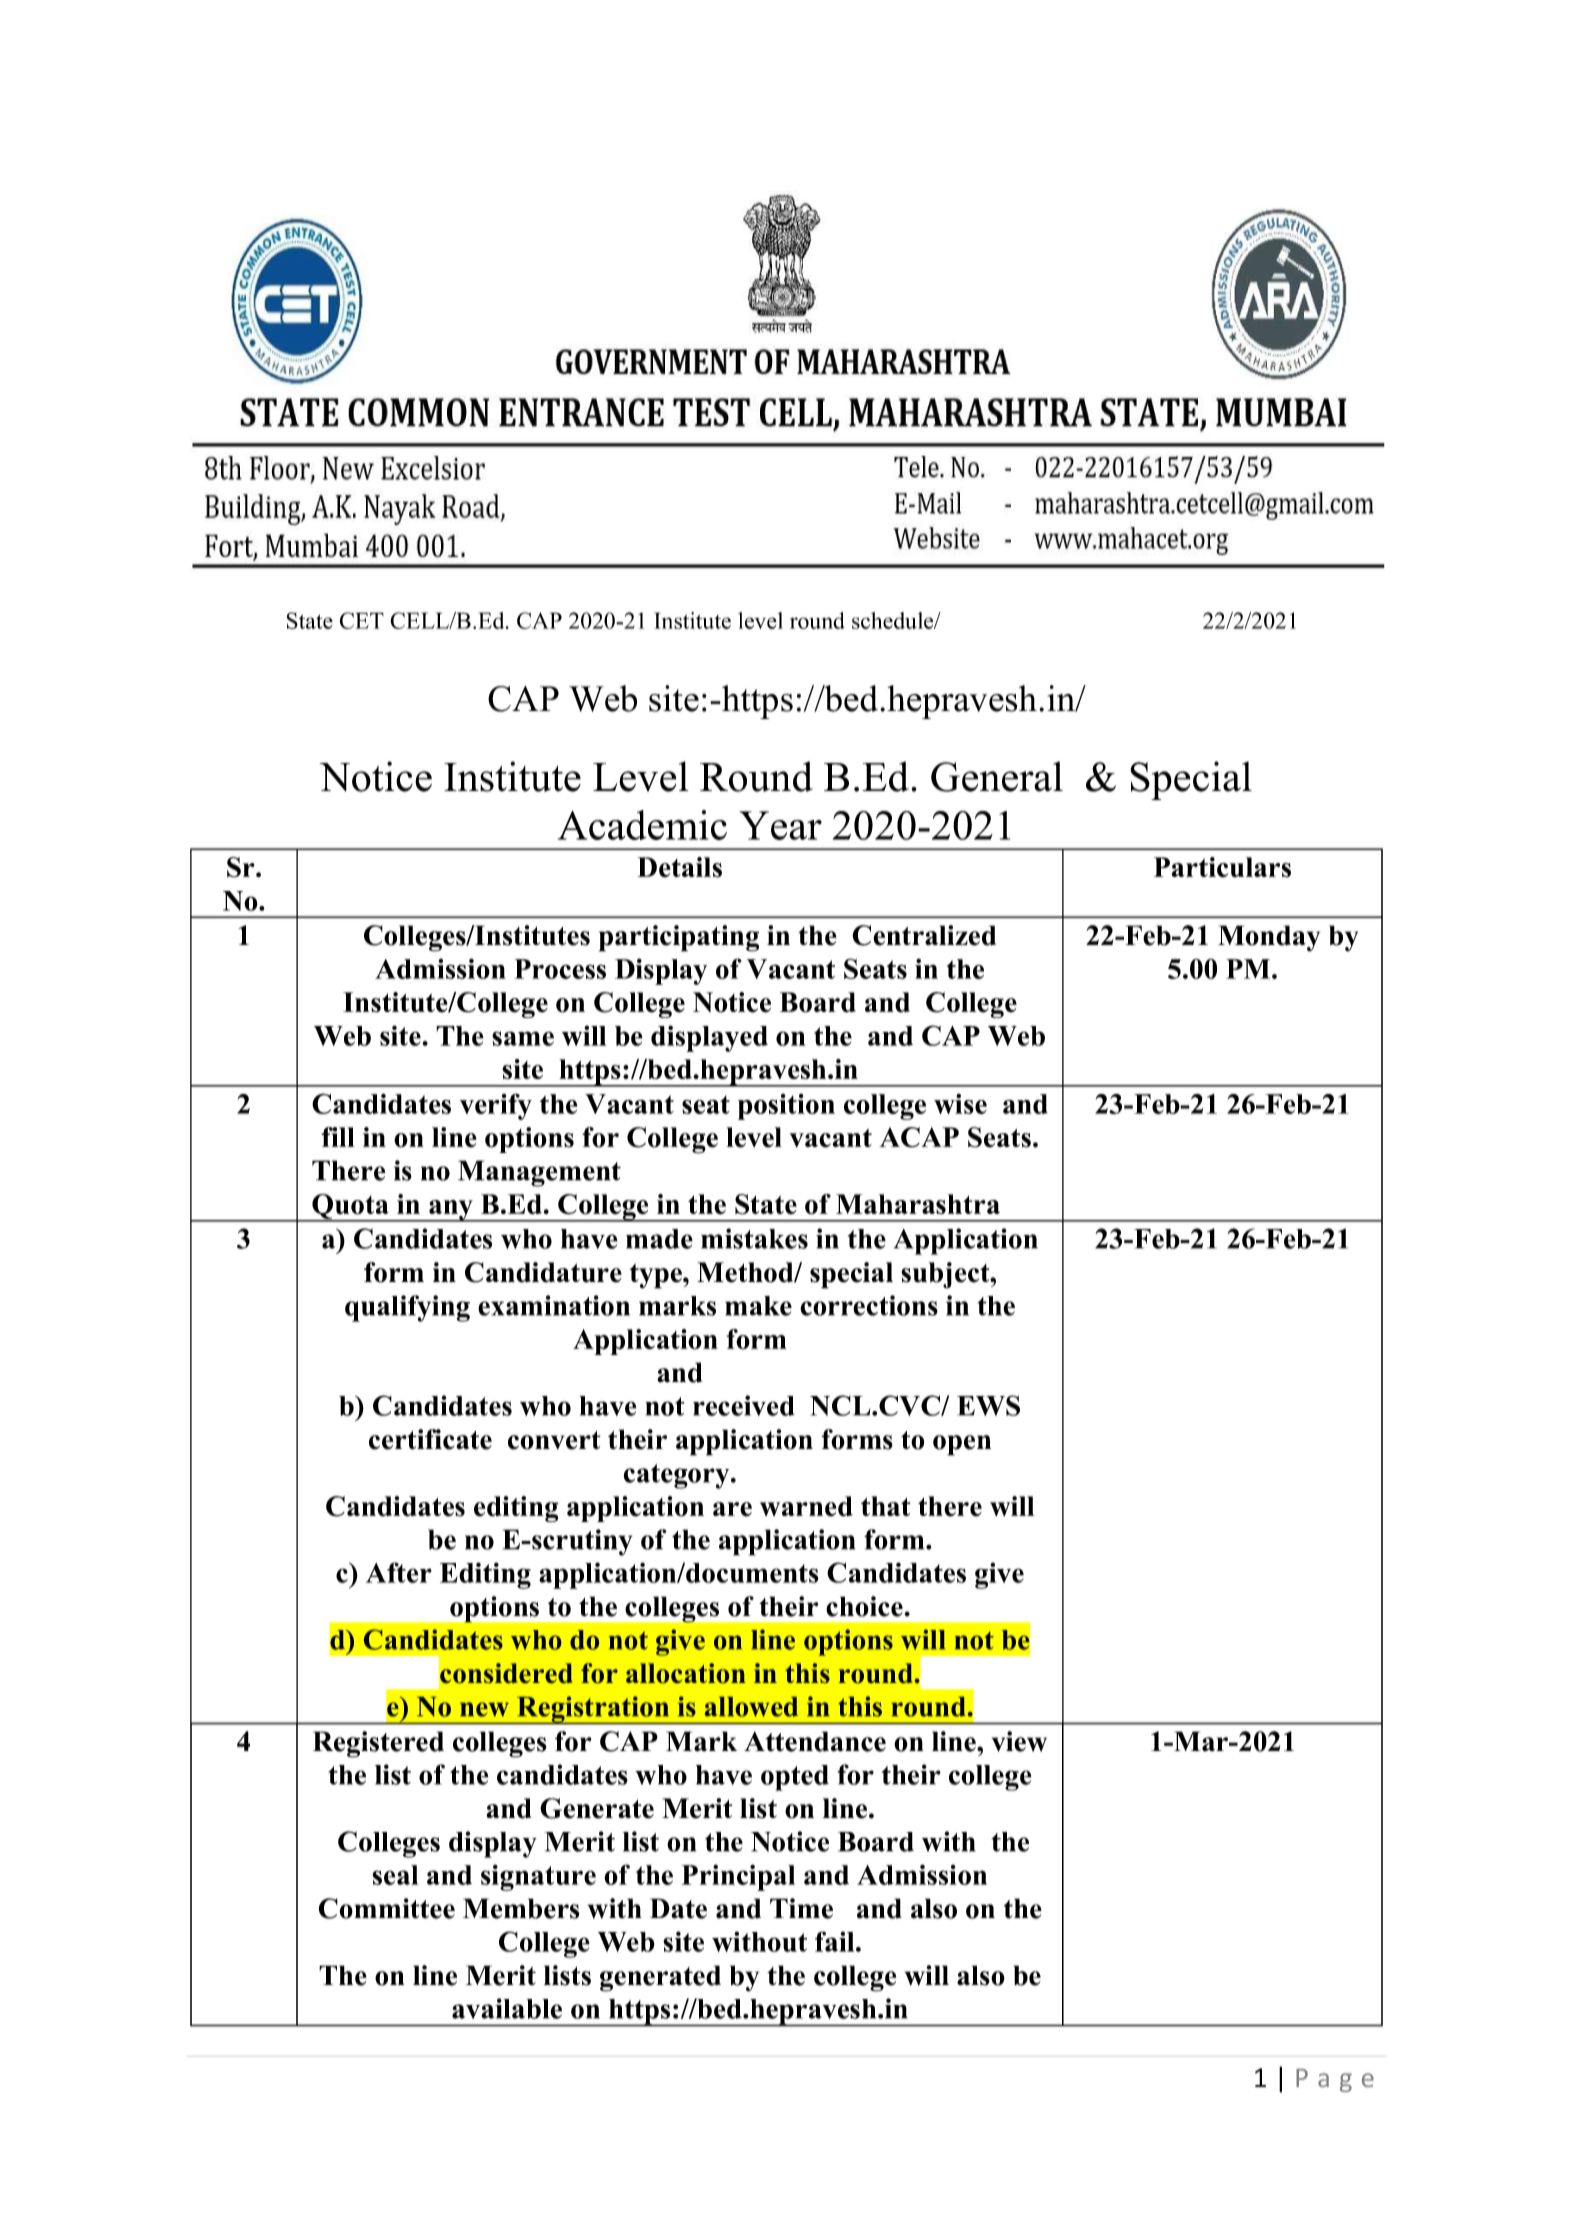  I want to click on warned, so click(806, 1506).
